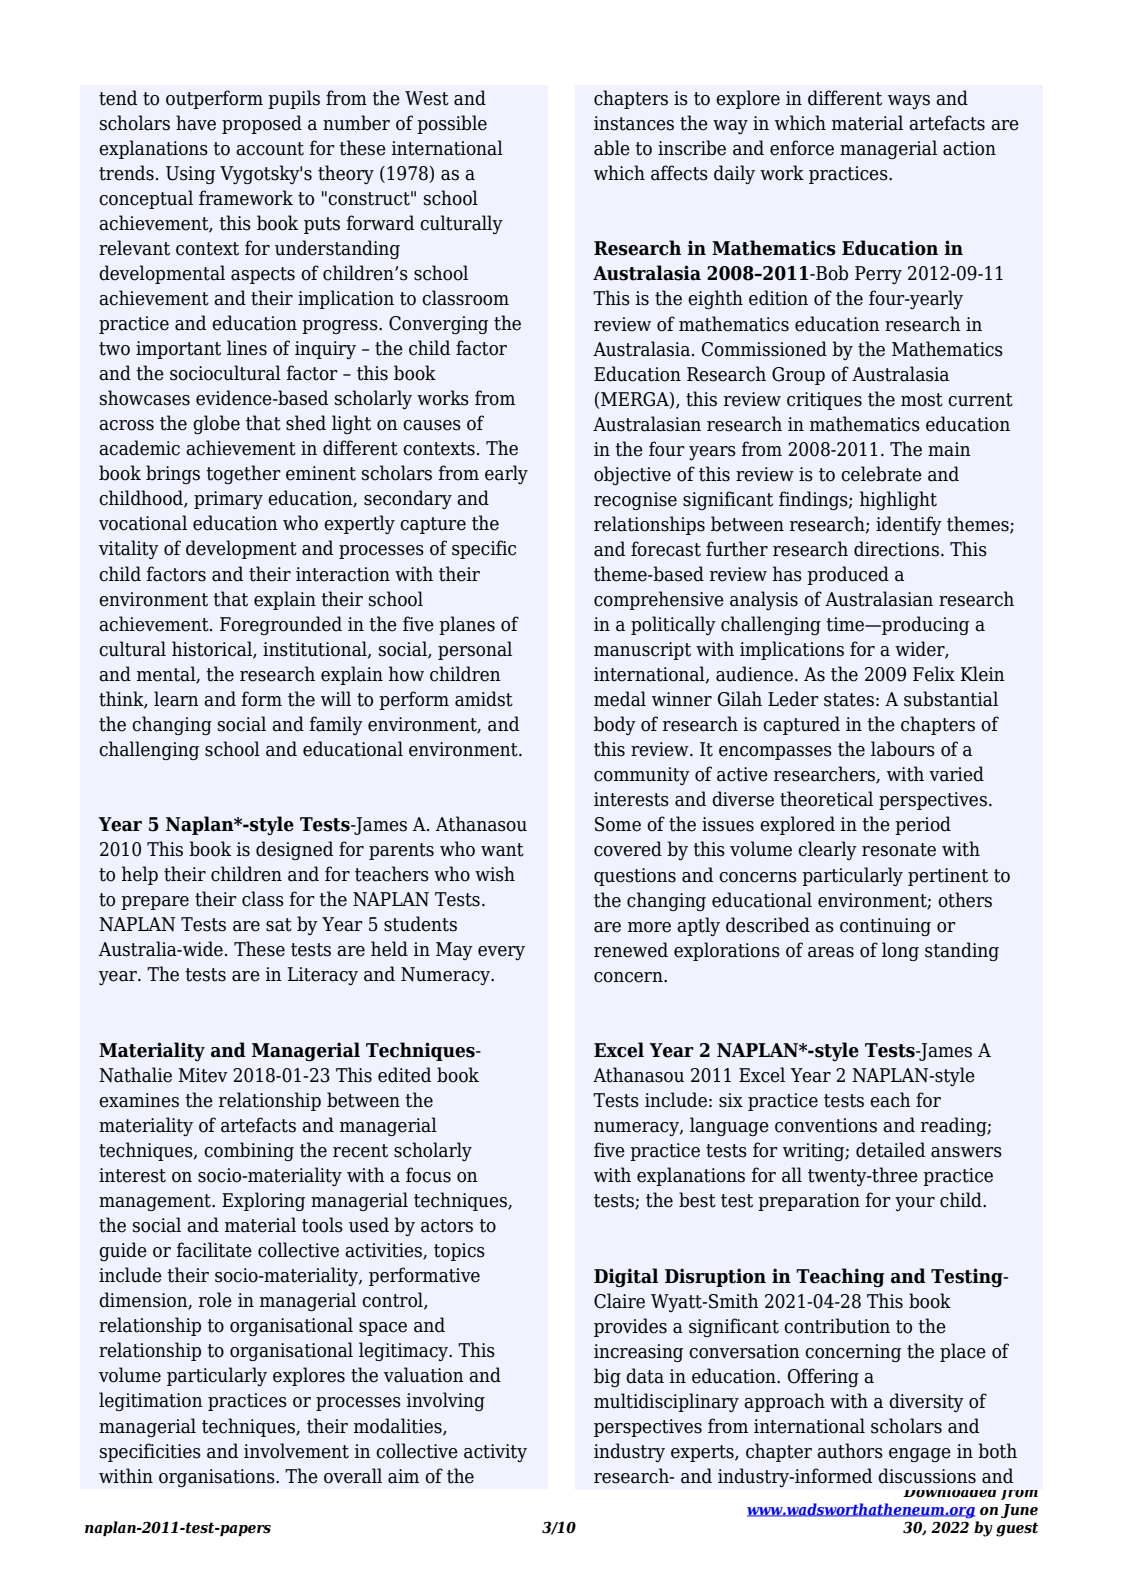 The image size is (1123, 1589). Describe the element at coordinates (501, 953) in the screenshot. I see `every` at that location.
